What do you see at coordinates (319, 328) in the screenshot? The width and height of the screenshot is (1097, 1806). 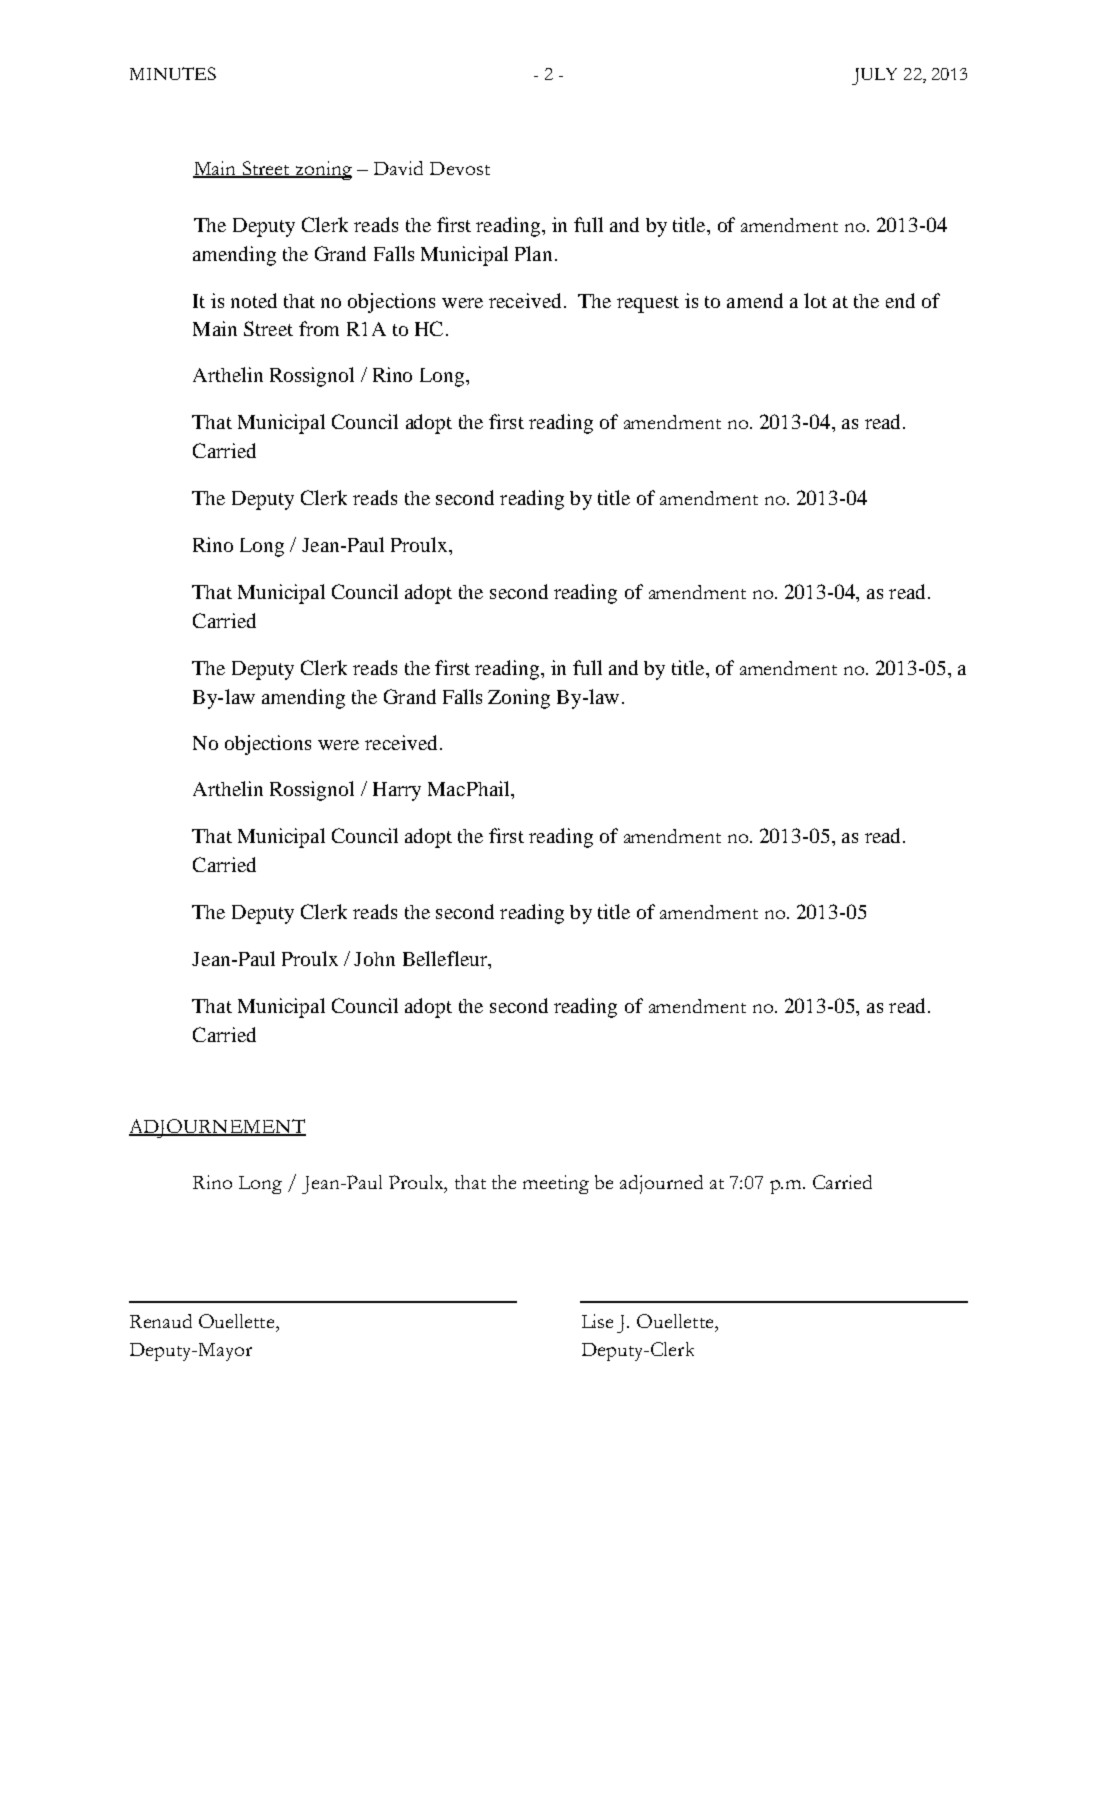 I see `from` at bounding box center [319, 328].
